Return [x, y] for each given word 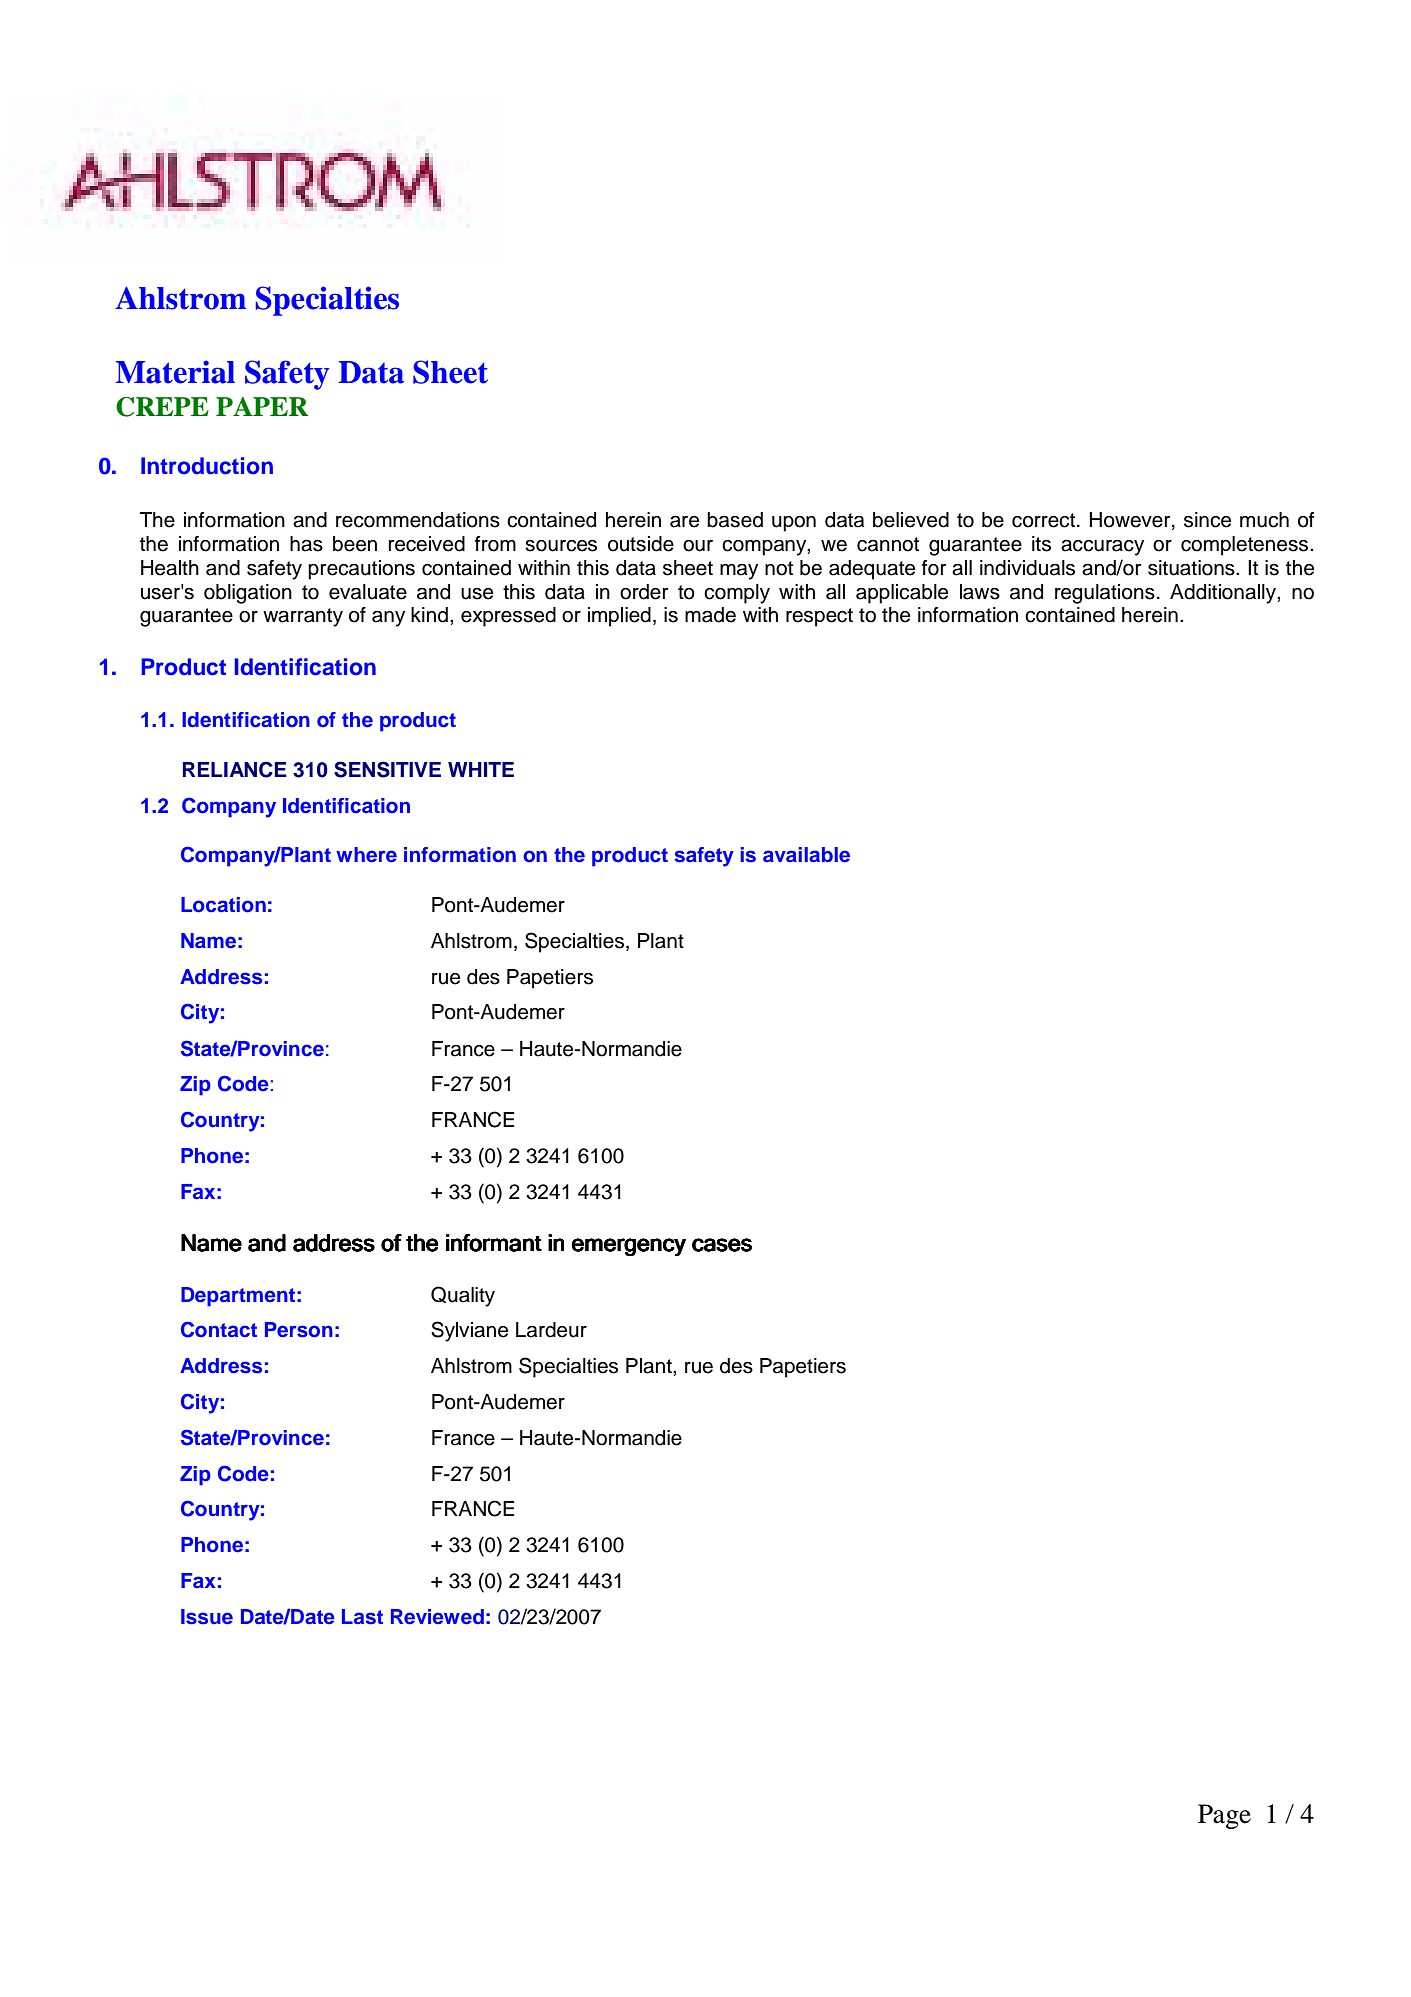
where [366, 855]
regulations [1105, 594]
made [710, 615]
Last [362, 1617]
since [1207, 520]
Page [1224, 1816]
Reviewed [437, 1617]
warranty [303, 617]
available [806, 855]
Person [299, 1330]
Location [223, 905]
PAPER [262, 406]
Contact [219, 1329]
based [735, 520]
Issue [207, 1617]
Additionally [1224, 594]
